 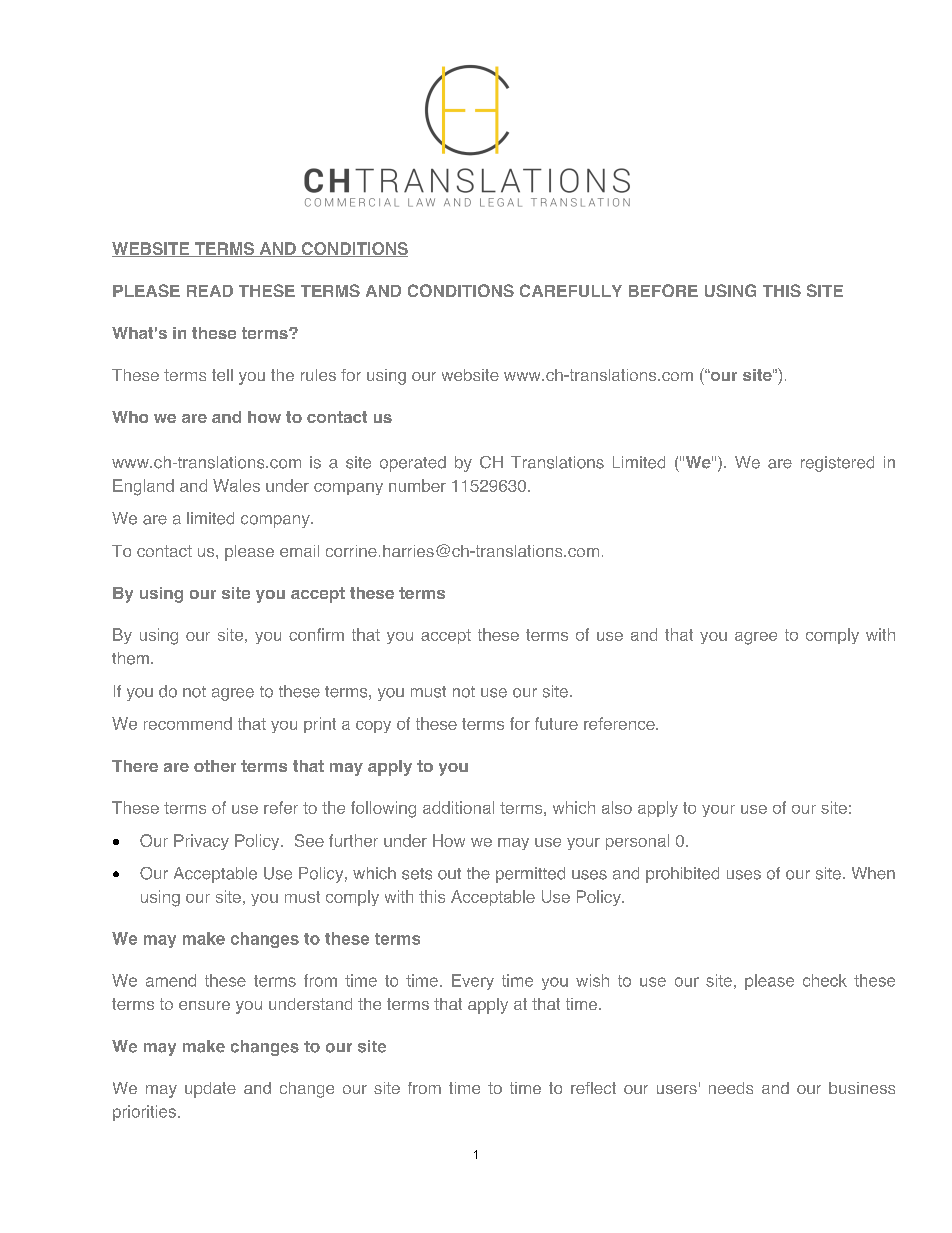 I want to click on needs, so click(x=731, y=1088).
